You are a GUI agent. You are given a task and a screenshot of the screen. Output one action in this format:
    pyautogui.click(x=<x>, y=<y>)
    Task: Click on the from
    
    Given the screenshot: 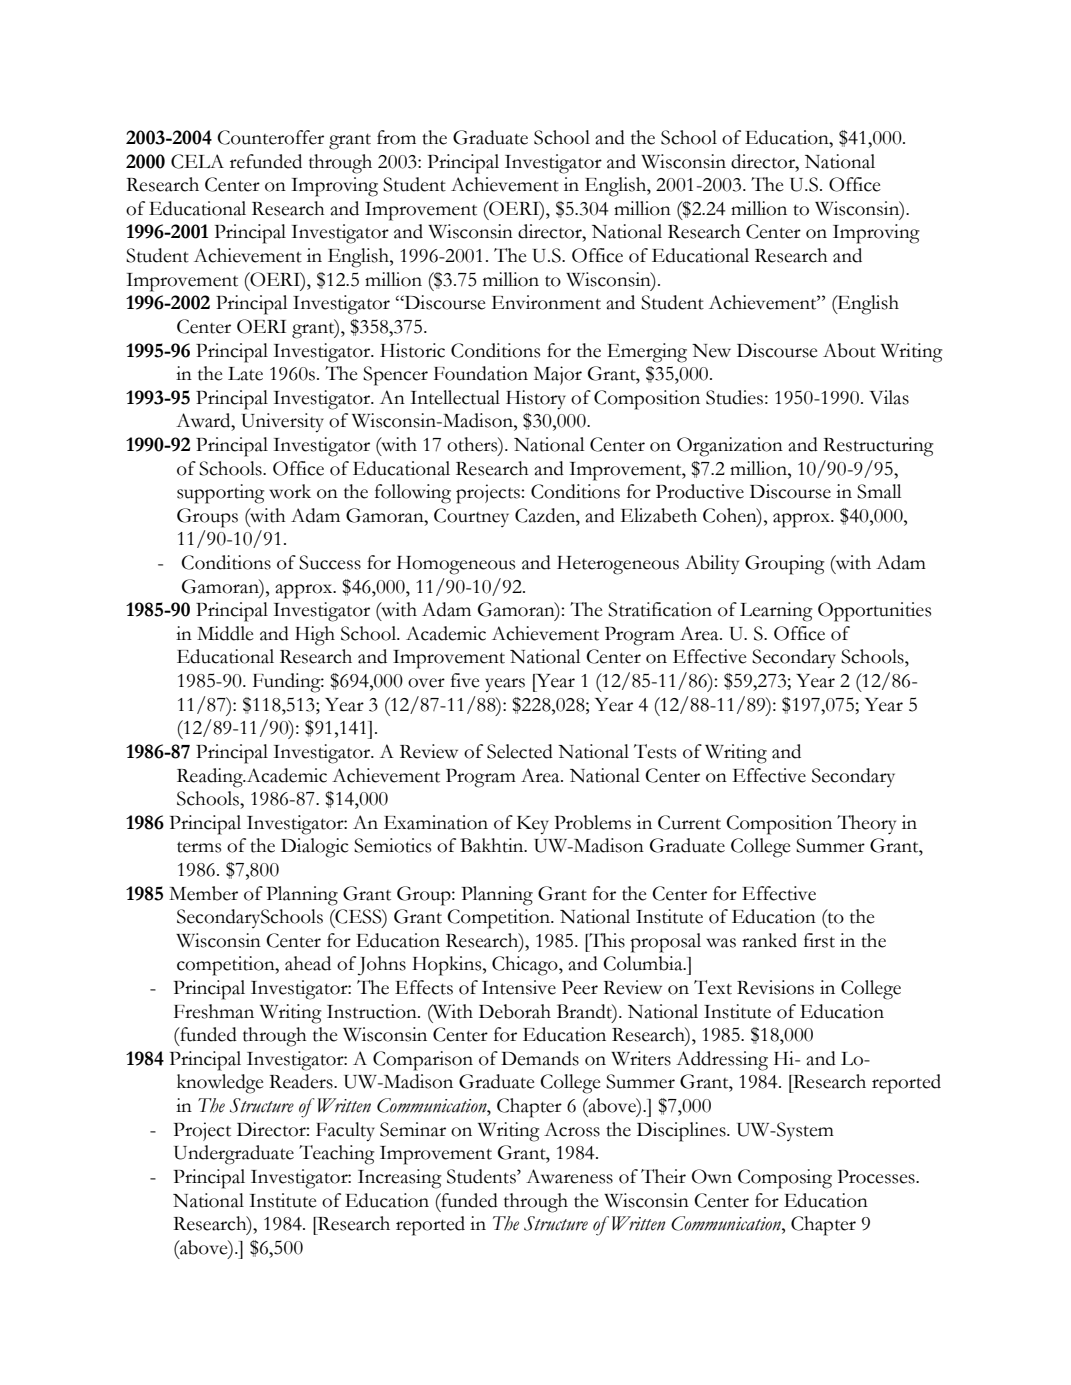 What is the action you would take?
    pyautogui.click(x=396, y=137)
